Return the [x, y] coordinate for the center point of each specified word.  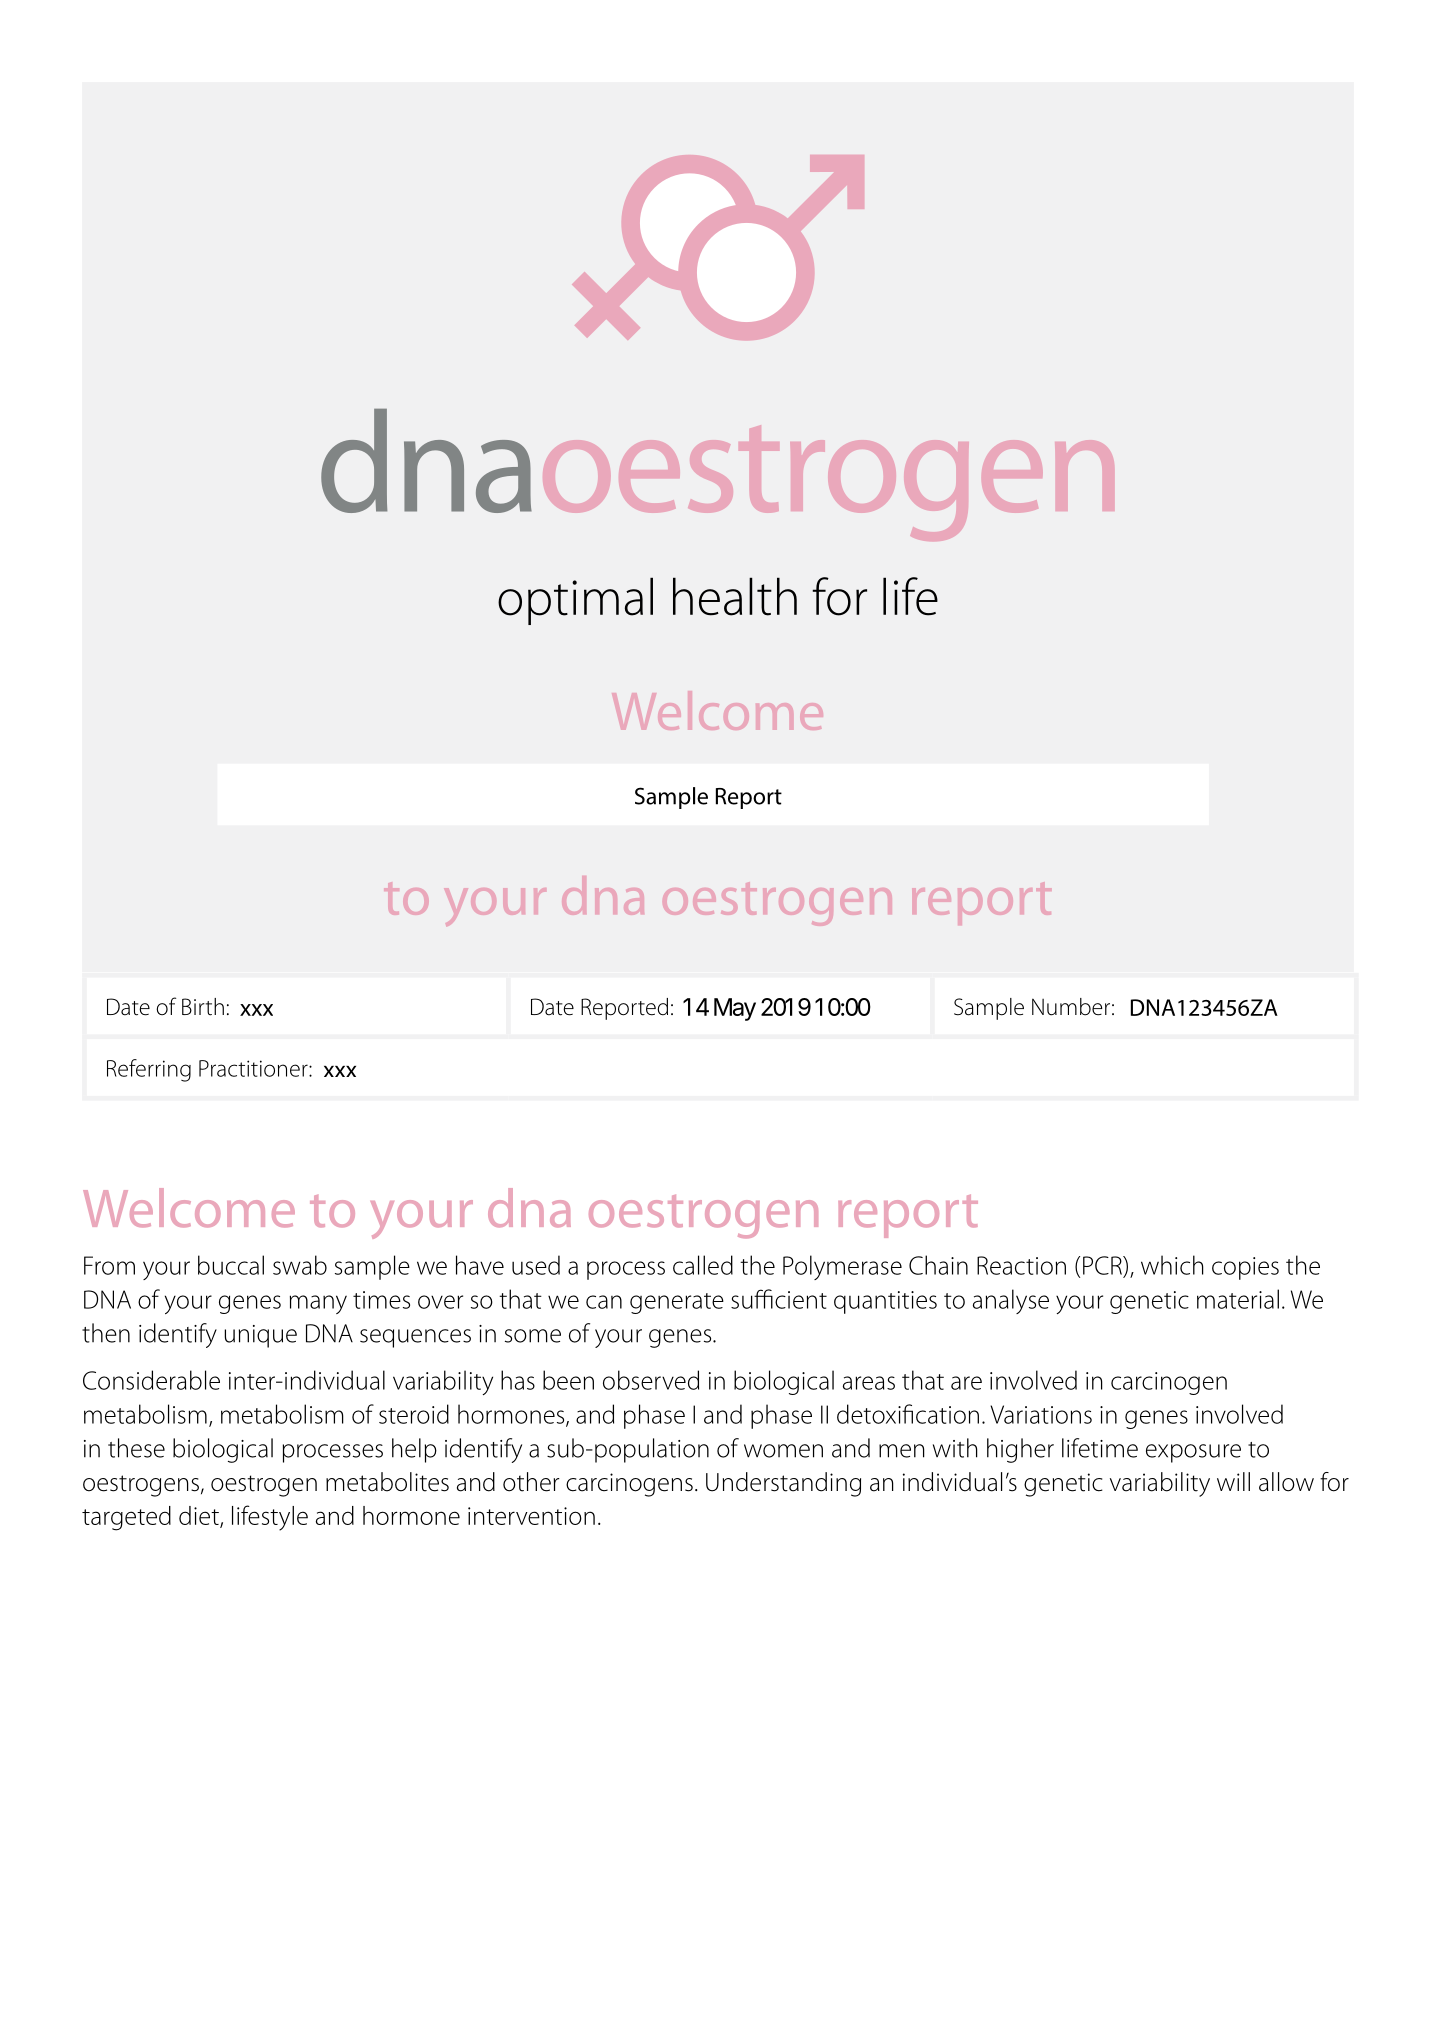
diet [200, 1516]
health [735, 596]
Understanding [783, 1484]
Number [1071, 1007]
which [1172, 1265]
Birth [203, 1007]
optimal [575, 601]
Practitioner [254, 1068]
